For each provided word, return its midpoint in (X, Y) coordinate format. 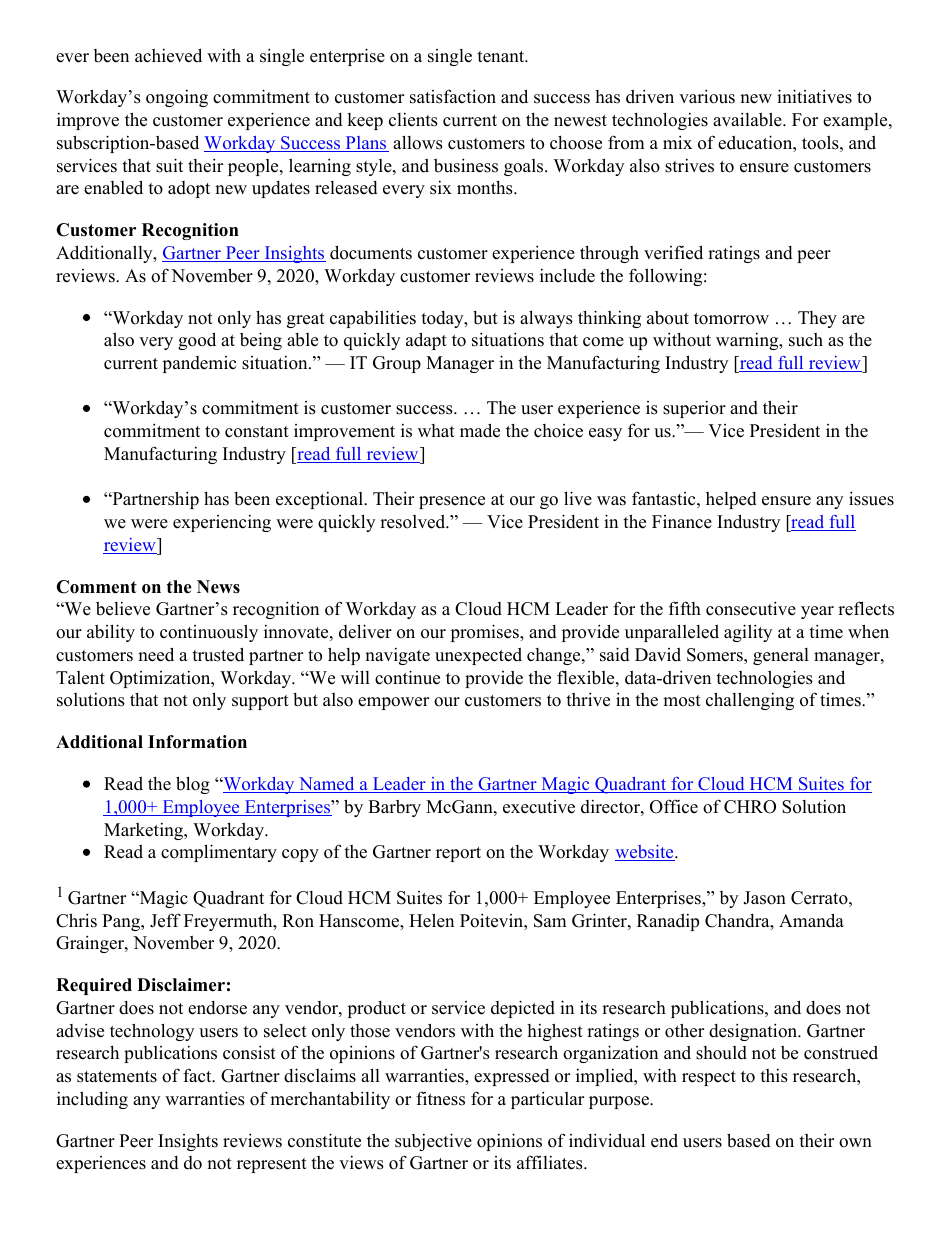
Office (674, 806)
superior (694, 409)
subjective (433, 1142)
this (774, 1076)
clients (413, 120)
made (480, 430)
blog (193, 785)
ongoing (177, 98)
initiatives (814, 96)
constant (257, 432)
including (92, 1100)
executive (539, 807)
